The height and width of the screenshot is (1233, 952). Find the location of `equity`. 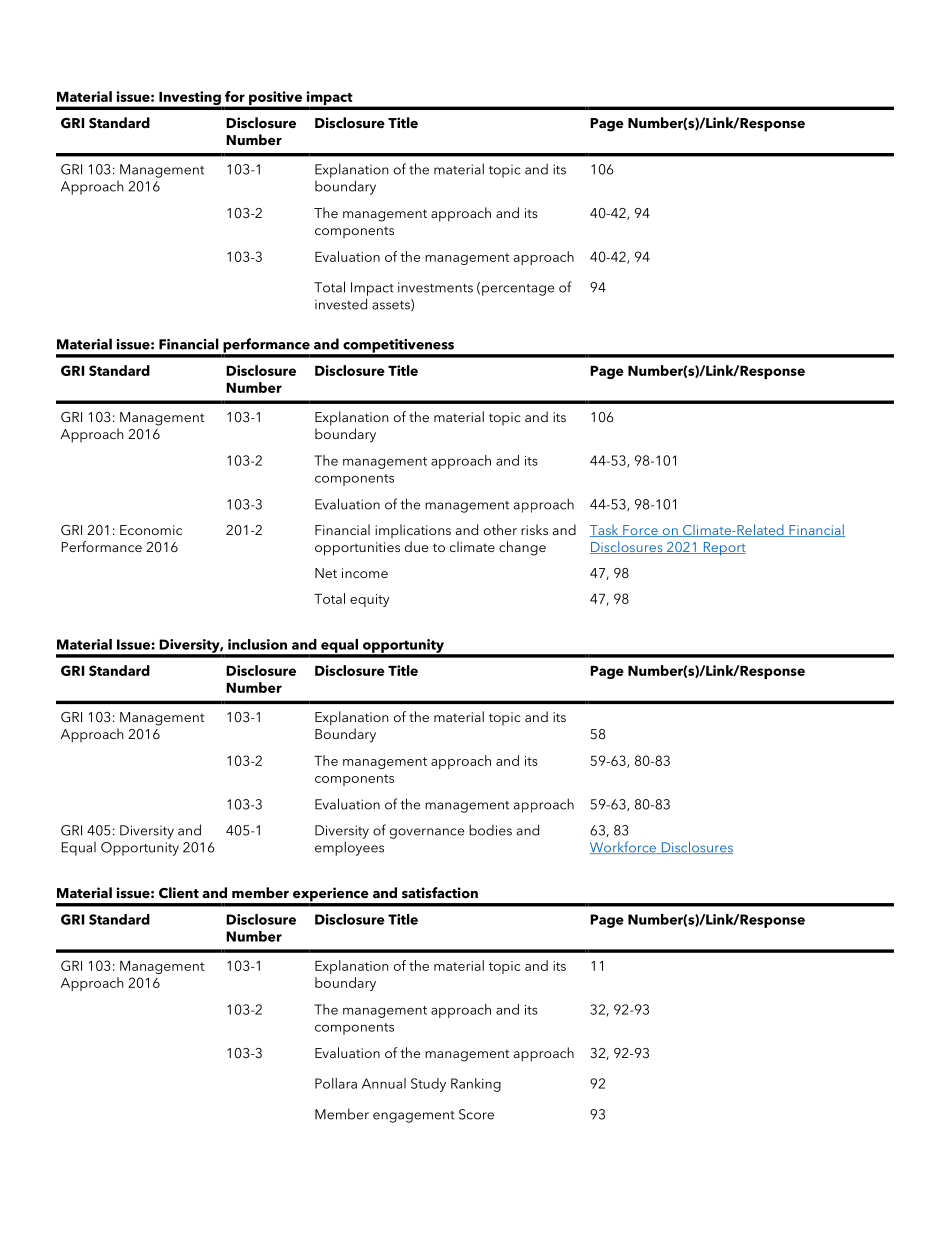

equity is located at coordinates (369, 600).
